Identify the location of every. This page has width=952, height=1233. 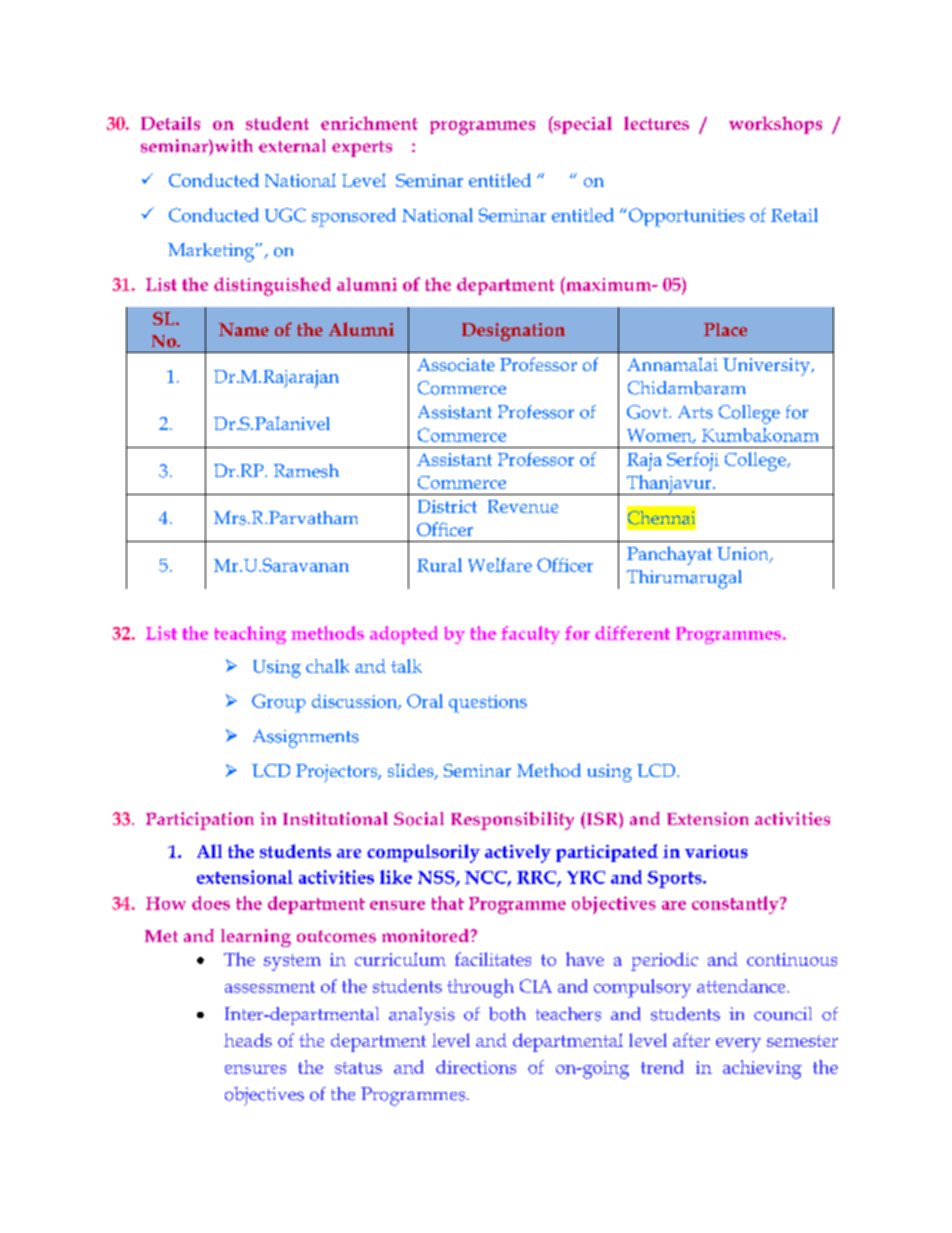
(738, 1045).
